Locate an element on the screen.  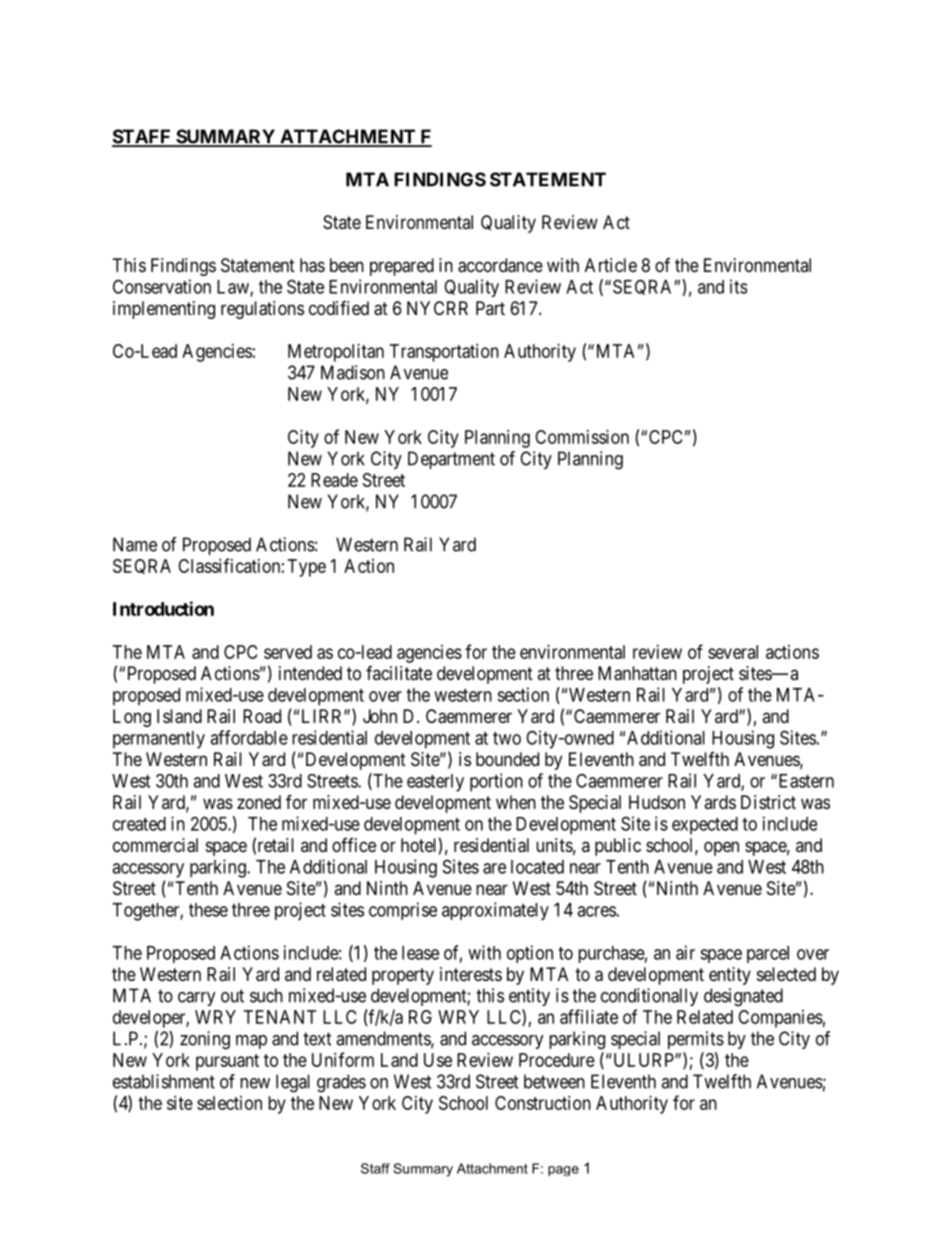
out is located at coordinates (232, 996).
